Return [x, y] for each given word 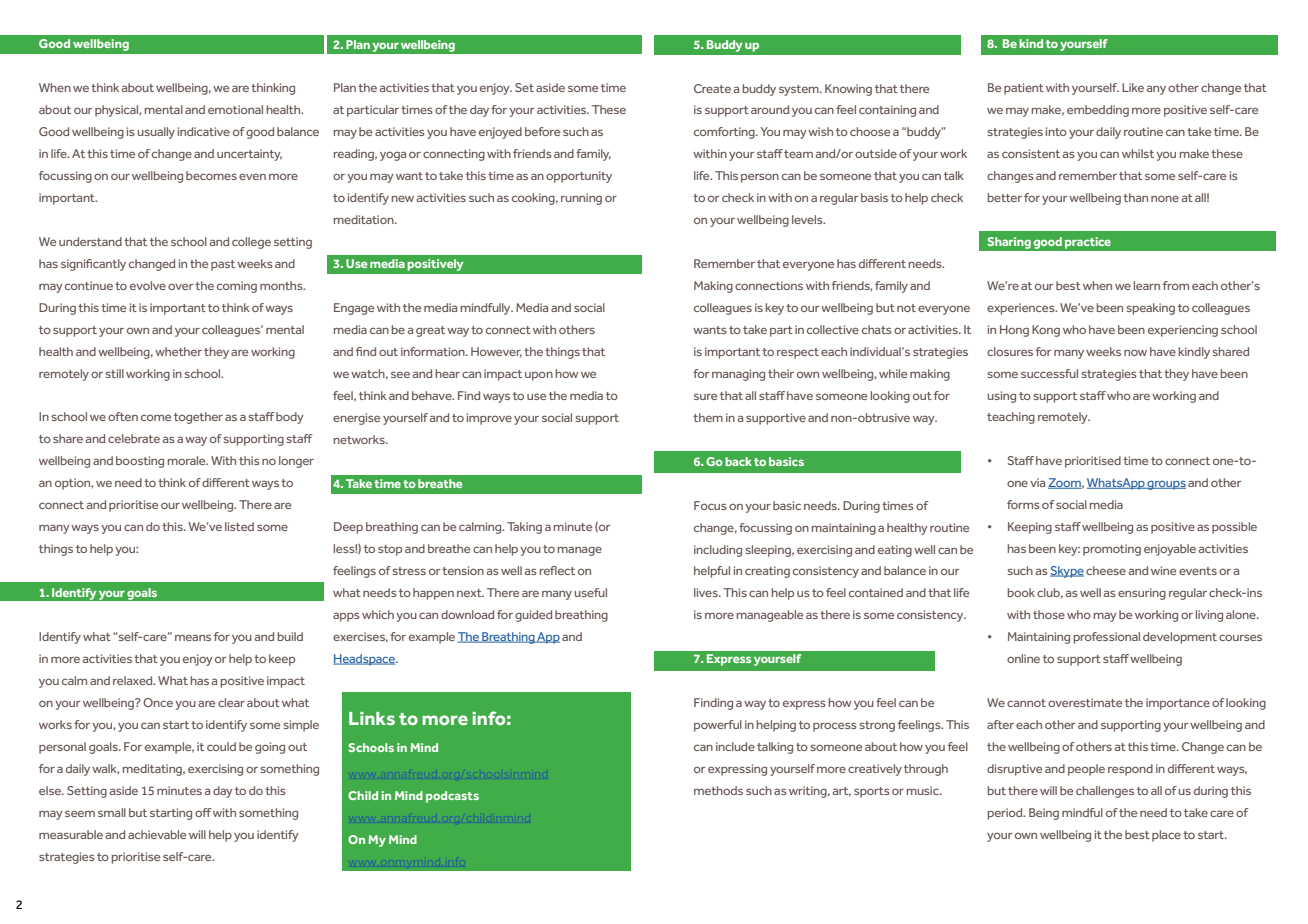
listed [239, 526]
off [203, 812]
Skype [1067, 572]
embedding [1098, 111]
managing [738, 375]
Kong [1046, 331]
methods [718, 790]
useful [590, 592]
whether [178, 351]
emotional [235, 109]
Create [712, 88]
